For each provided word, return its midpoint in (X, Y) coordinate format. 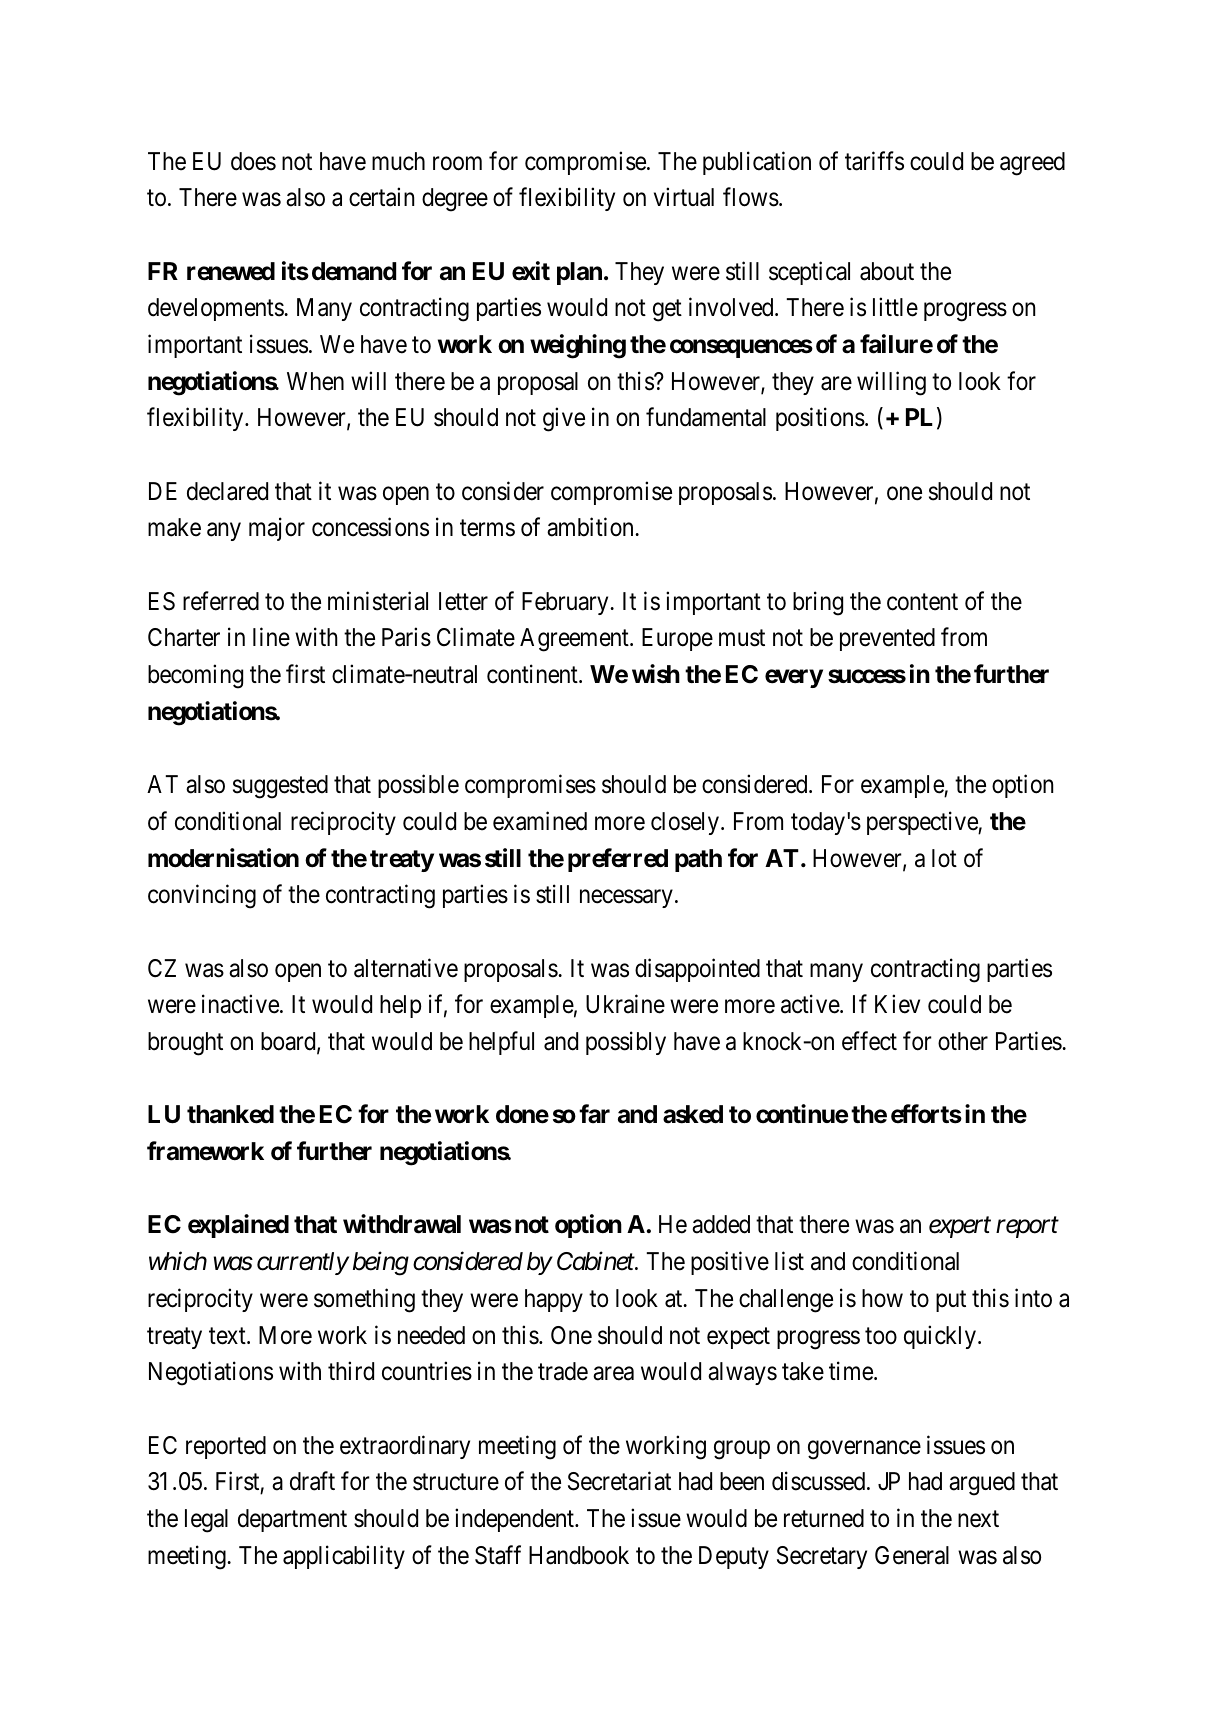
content (922, 602)
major (277, 529)
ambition (591, 527)
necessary (626, 899)
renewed (231, 271)
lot (944, 858)
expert (960, 1228)
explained (238, 1226)
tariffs (874, 161)
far (594, 1114)
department (292, 1520)
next (978, 1519)
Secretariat (619, 1481)
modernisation (223, 858)
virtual (684, 197)
